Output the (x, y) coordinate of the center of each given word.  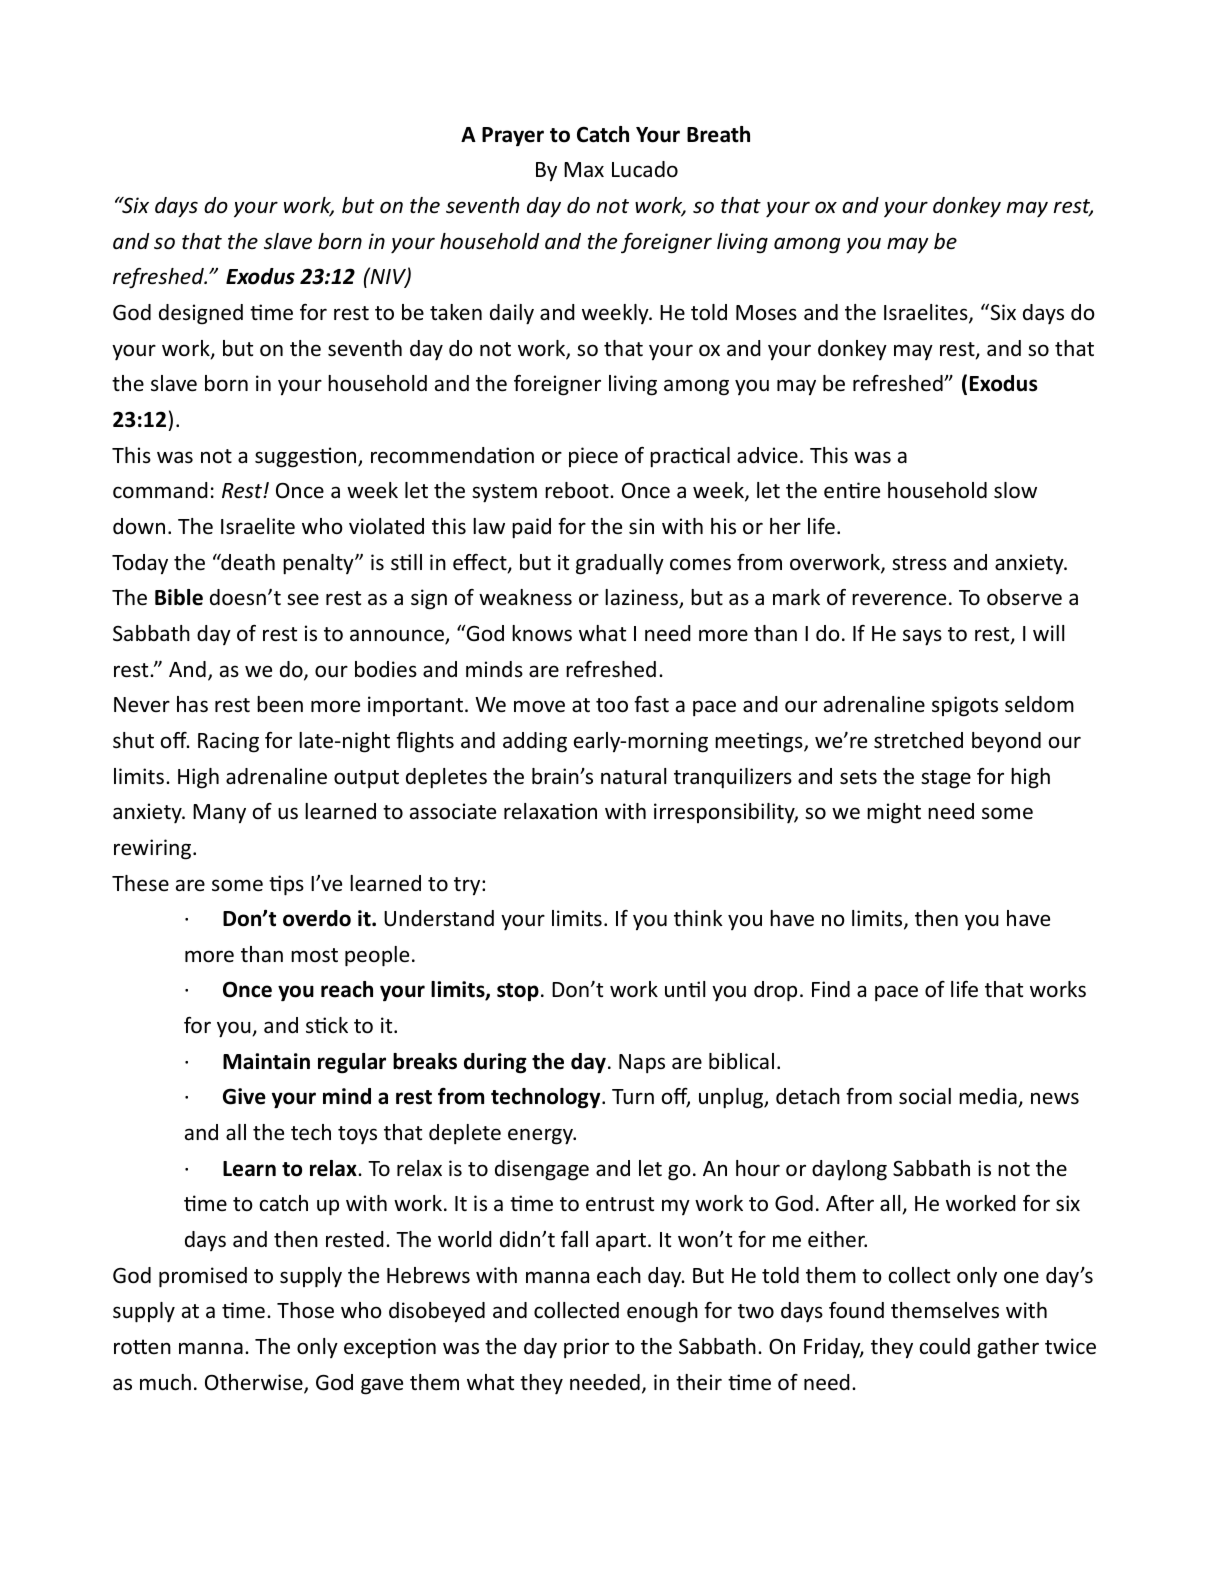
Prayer (513, 137)
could (945, 1346)
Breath (718, 134)
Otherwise (255, 1383)
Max (584, 169)
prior (586, 1348)
